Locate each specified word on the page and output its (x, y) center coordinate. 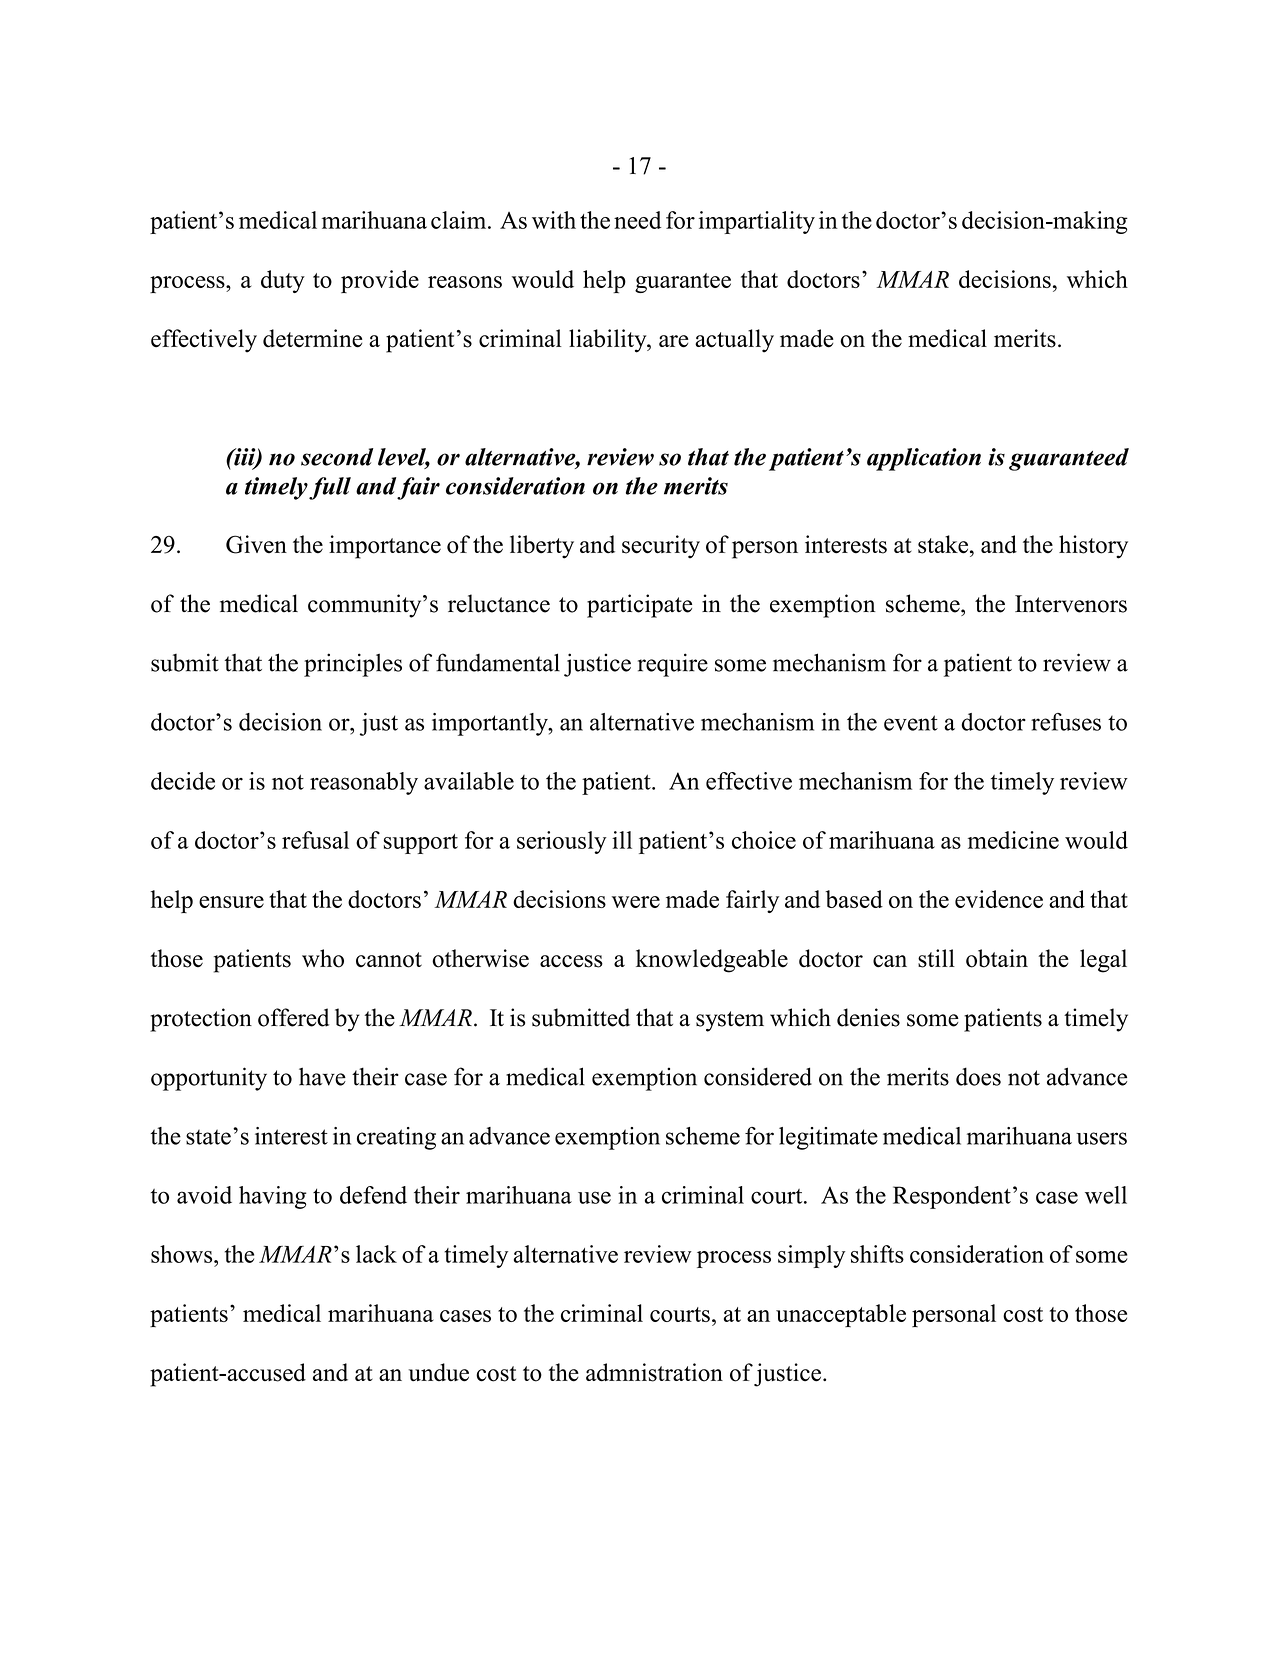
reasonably (364, 783)
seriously (562, 842)
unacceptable (841, 1315)
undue (439, 1372)
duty (283, 281)
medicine (1013, 840)
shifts (877, 1254)
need (637, 220)
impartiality (757, 222)
